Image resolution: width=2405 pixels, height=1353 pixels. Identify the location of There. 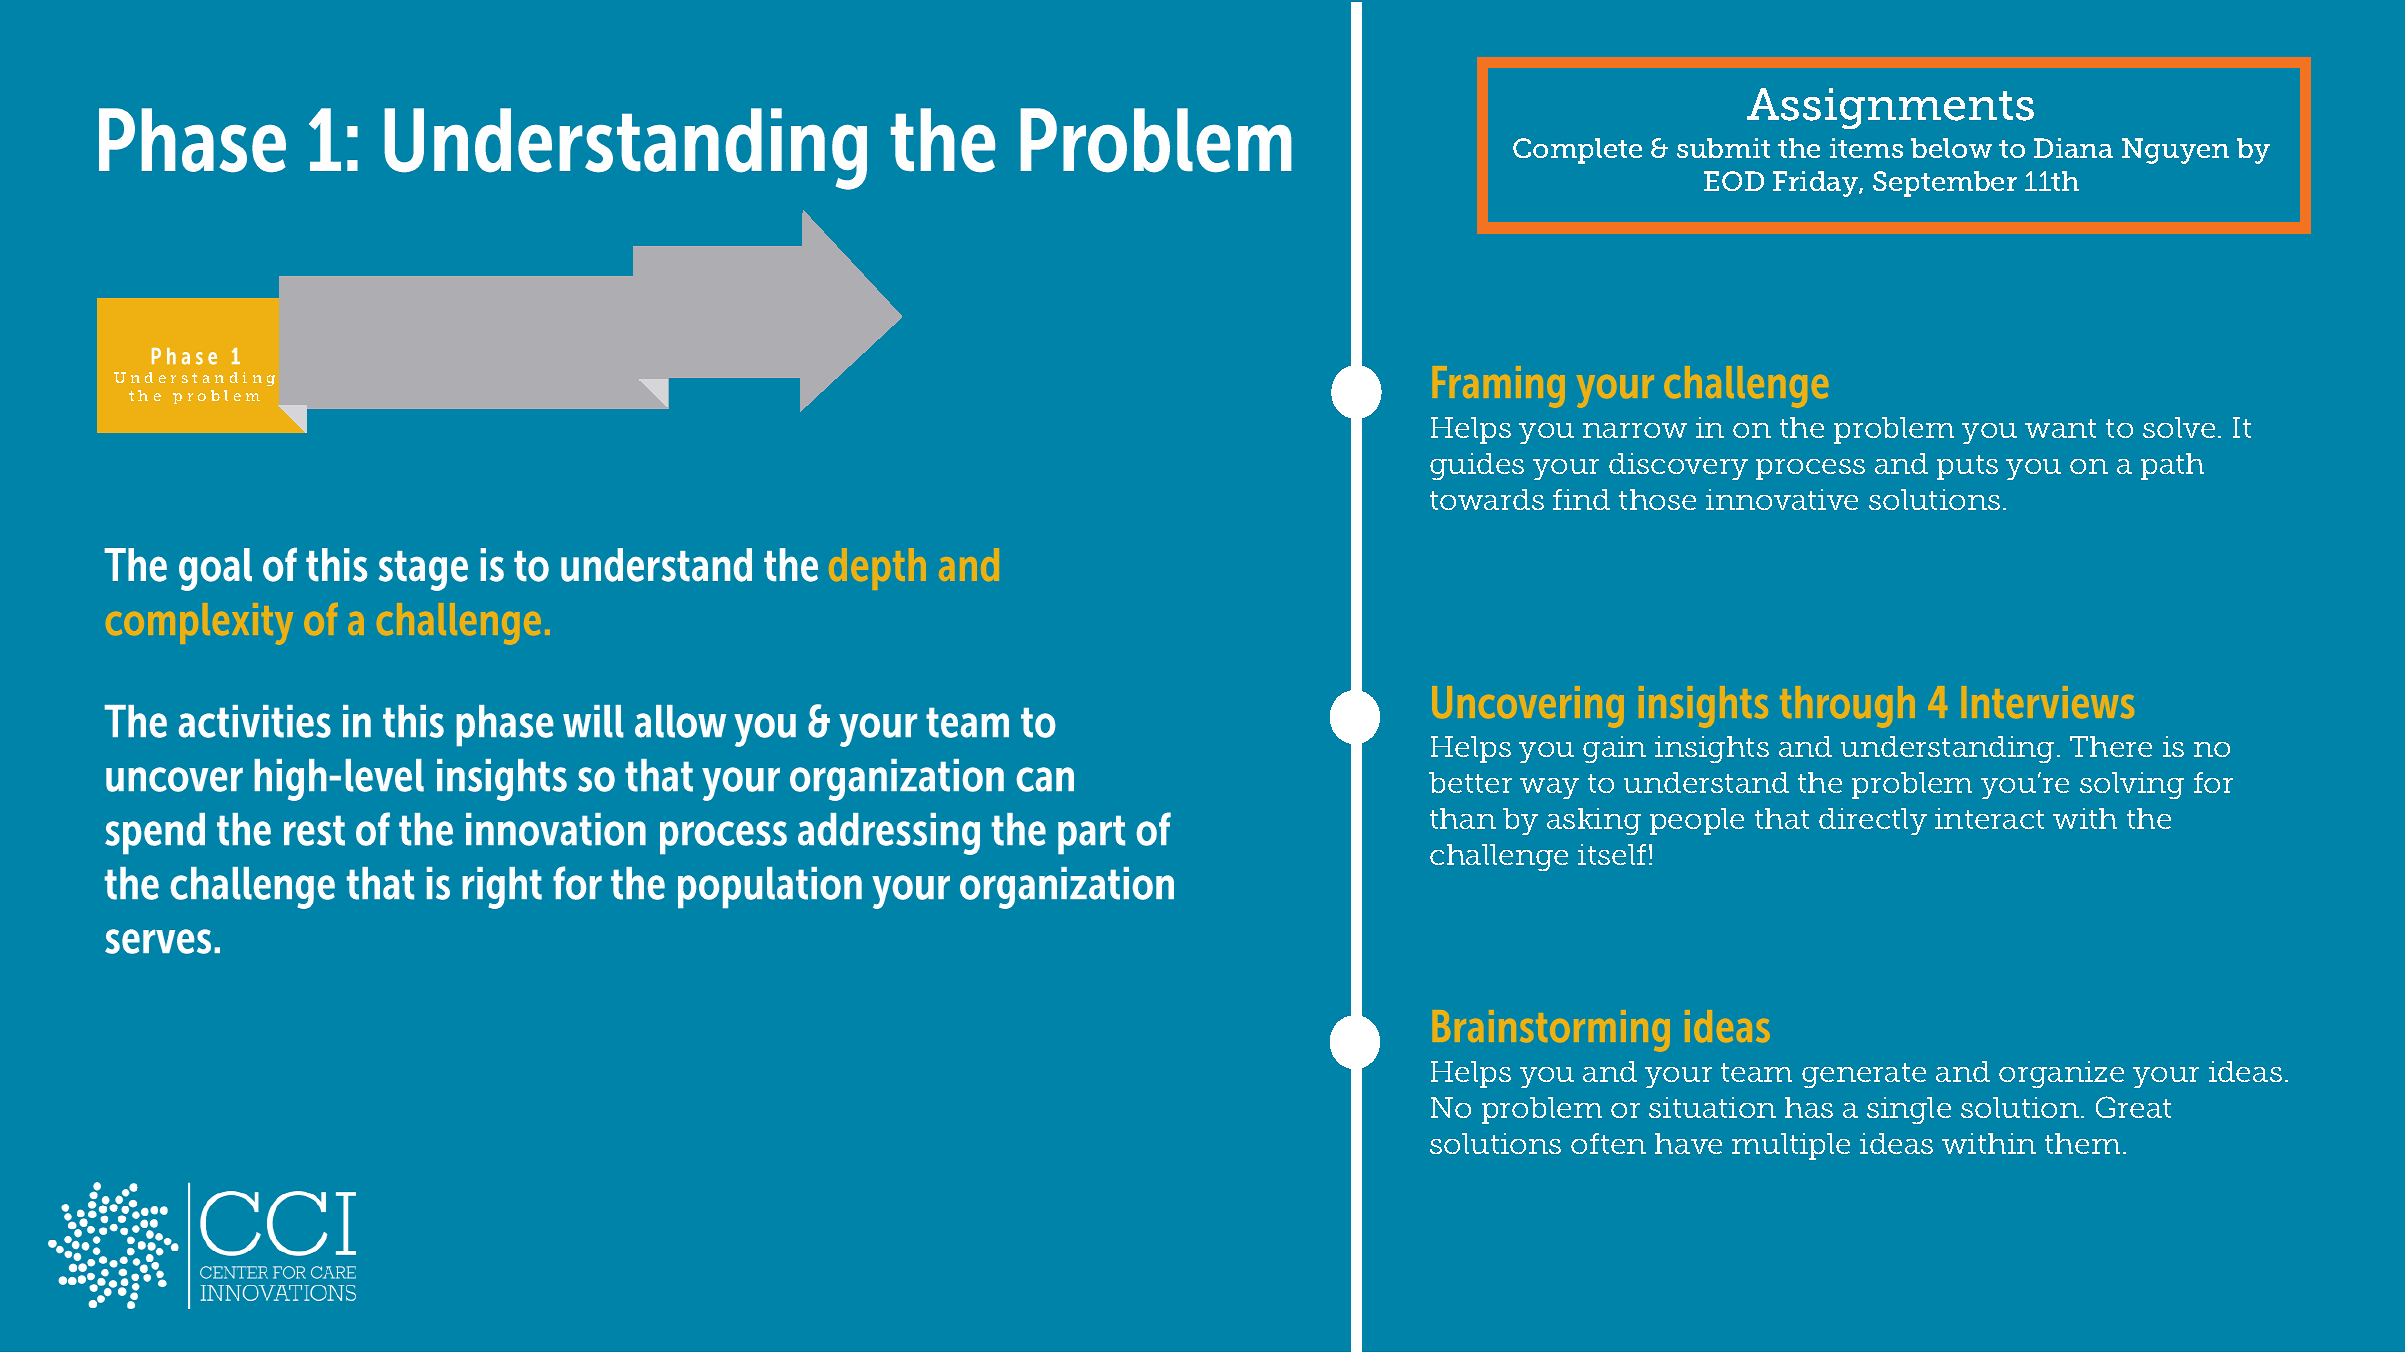
(2111, 746).
